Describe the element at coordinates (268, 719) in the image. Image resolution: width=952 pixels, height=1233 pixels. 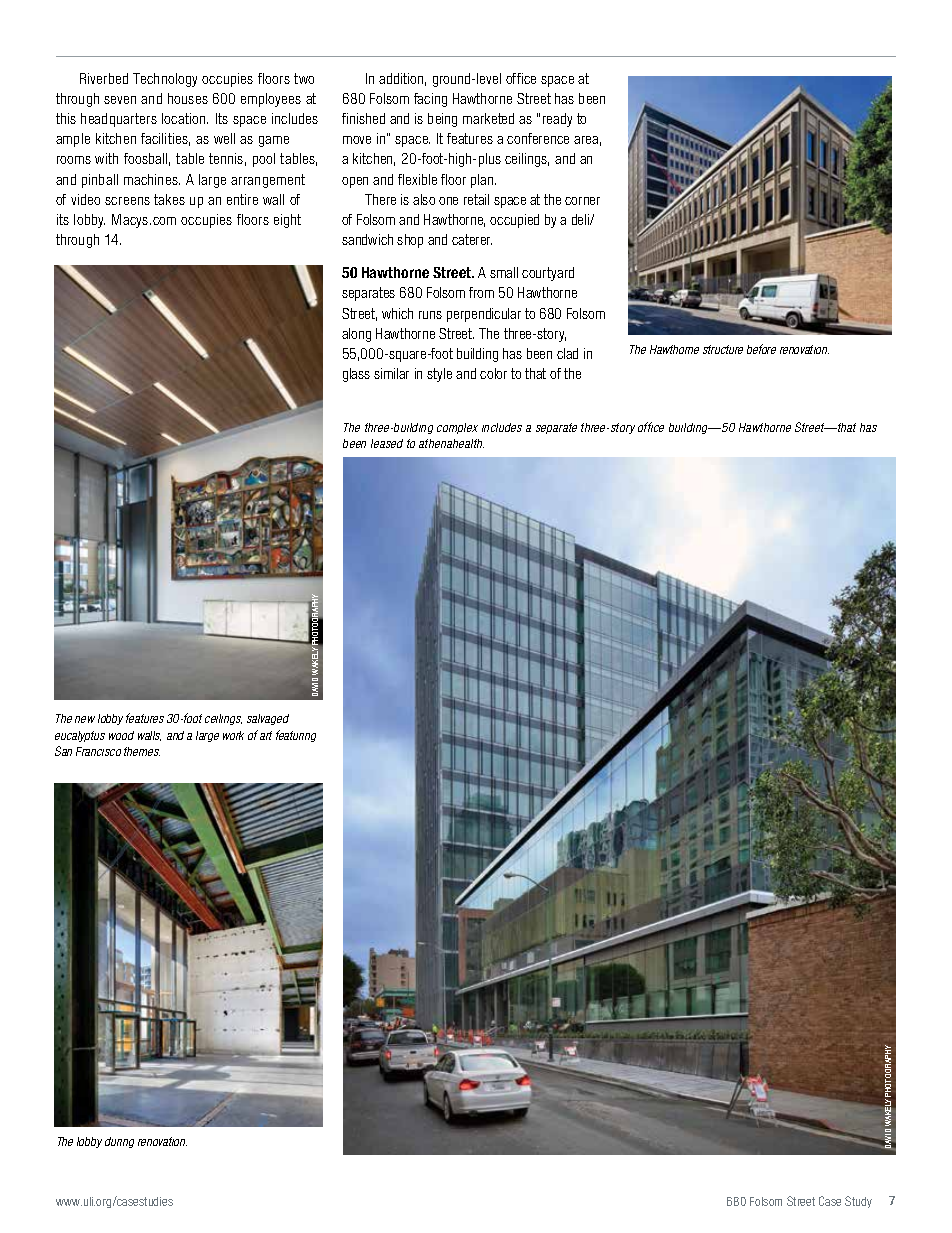
I see `salvaged` at that location.
